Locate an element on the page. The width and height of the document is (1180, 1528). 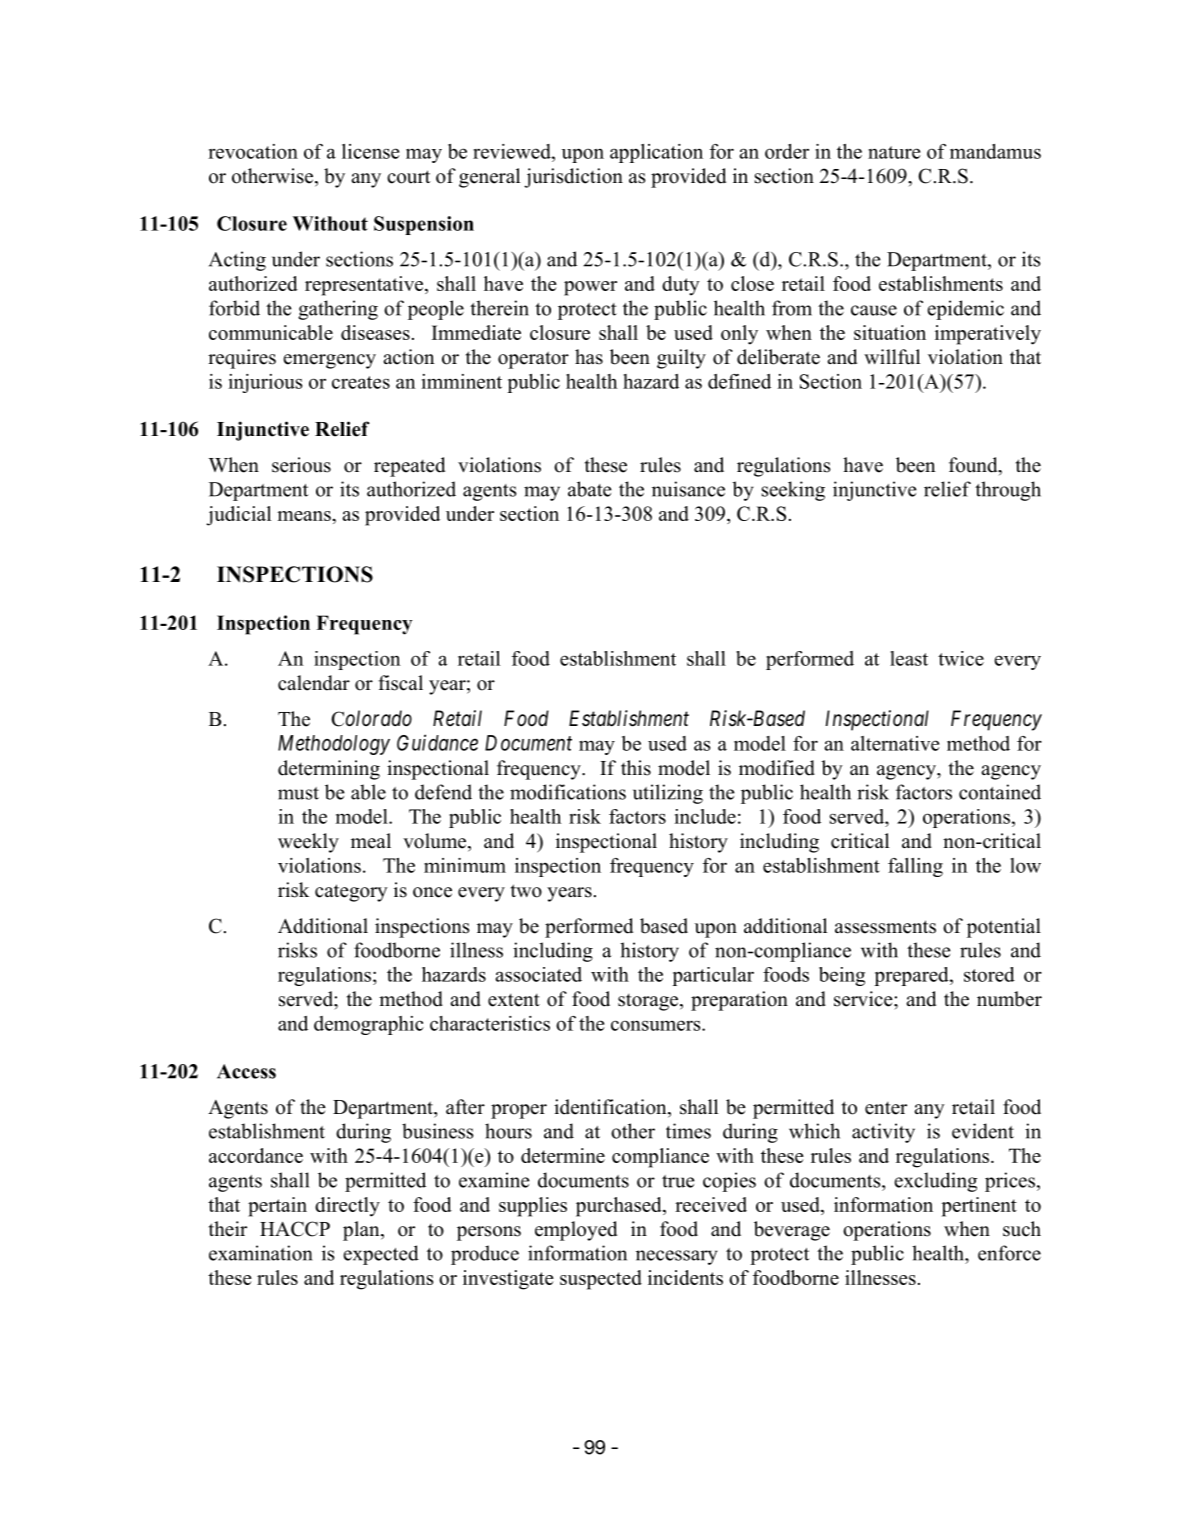
nature is located at coordinates (894, 152).
